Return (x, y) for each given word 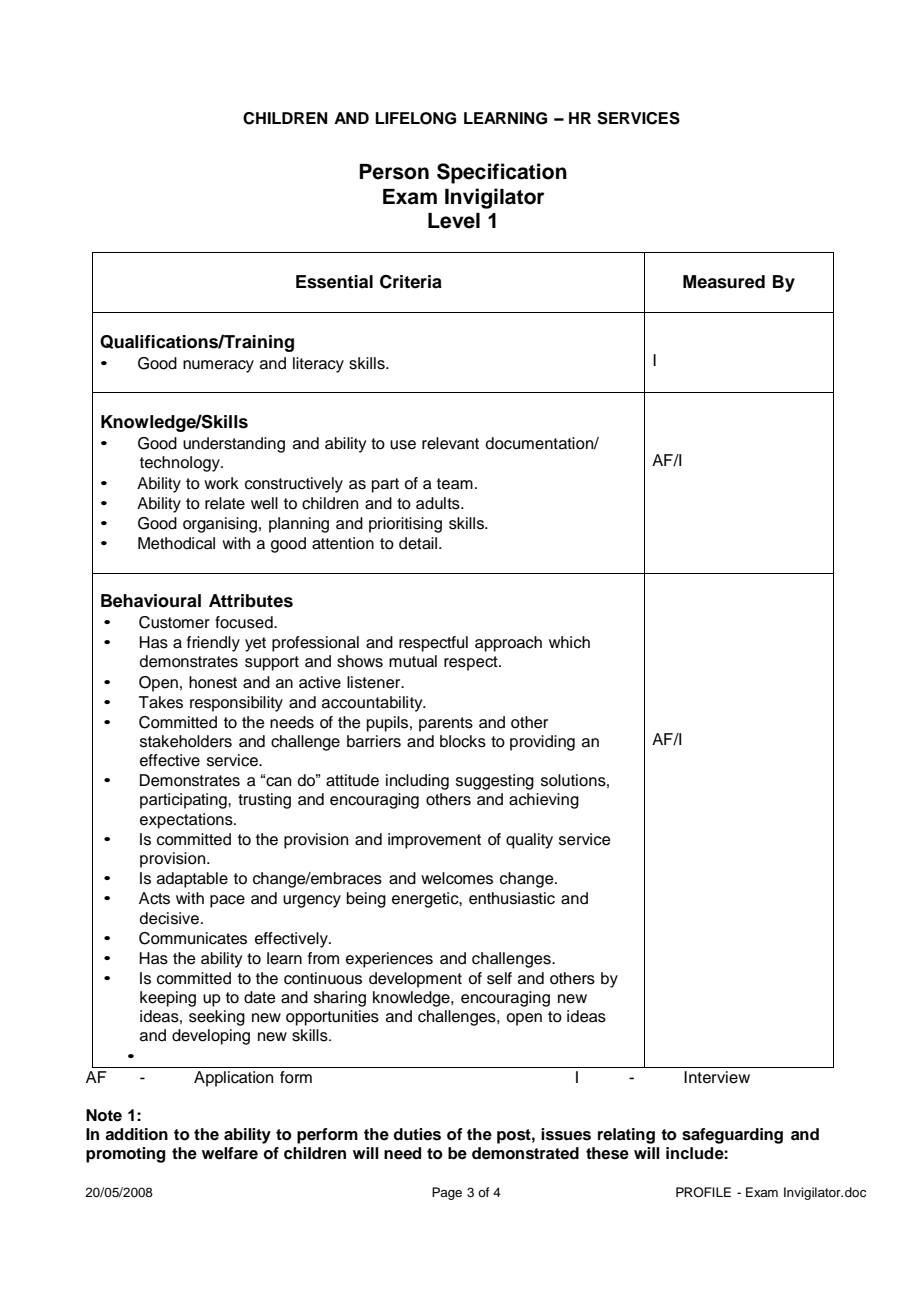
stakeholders (186, 741)
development (415, 980)
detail (419, 543)
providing (542, 743)
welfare (230, 1153)
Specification (502, 173)
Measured (724, 282)
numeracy (218, 366)
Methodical (176, 543)
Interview (717, 1077)
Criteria (411, 282)
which (569, 642)
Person (394, 172)
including (417, 782)
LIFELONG (415, 118)
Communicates (193, 938)
